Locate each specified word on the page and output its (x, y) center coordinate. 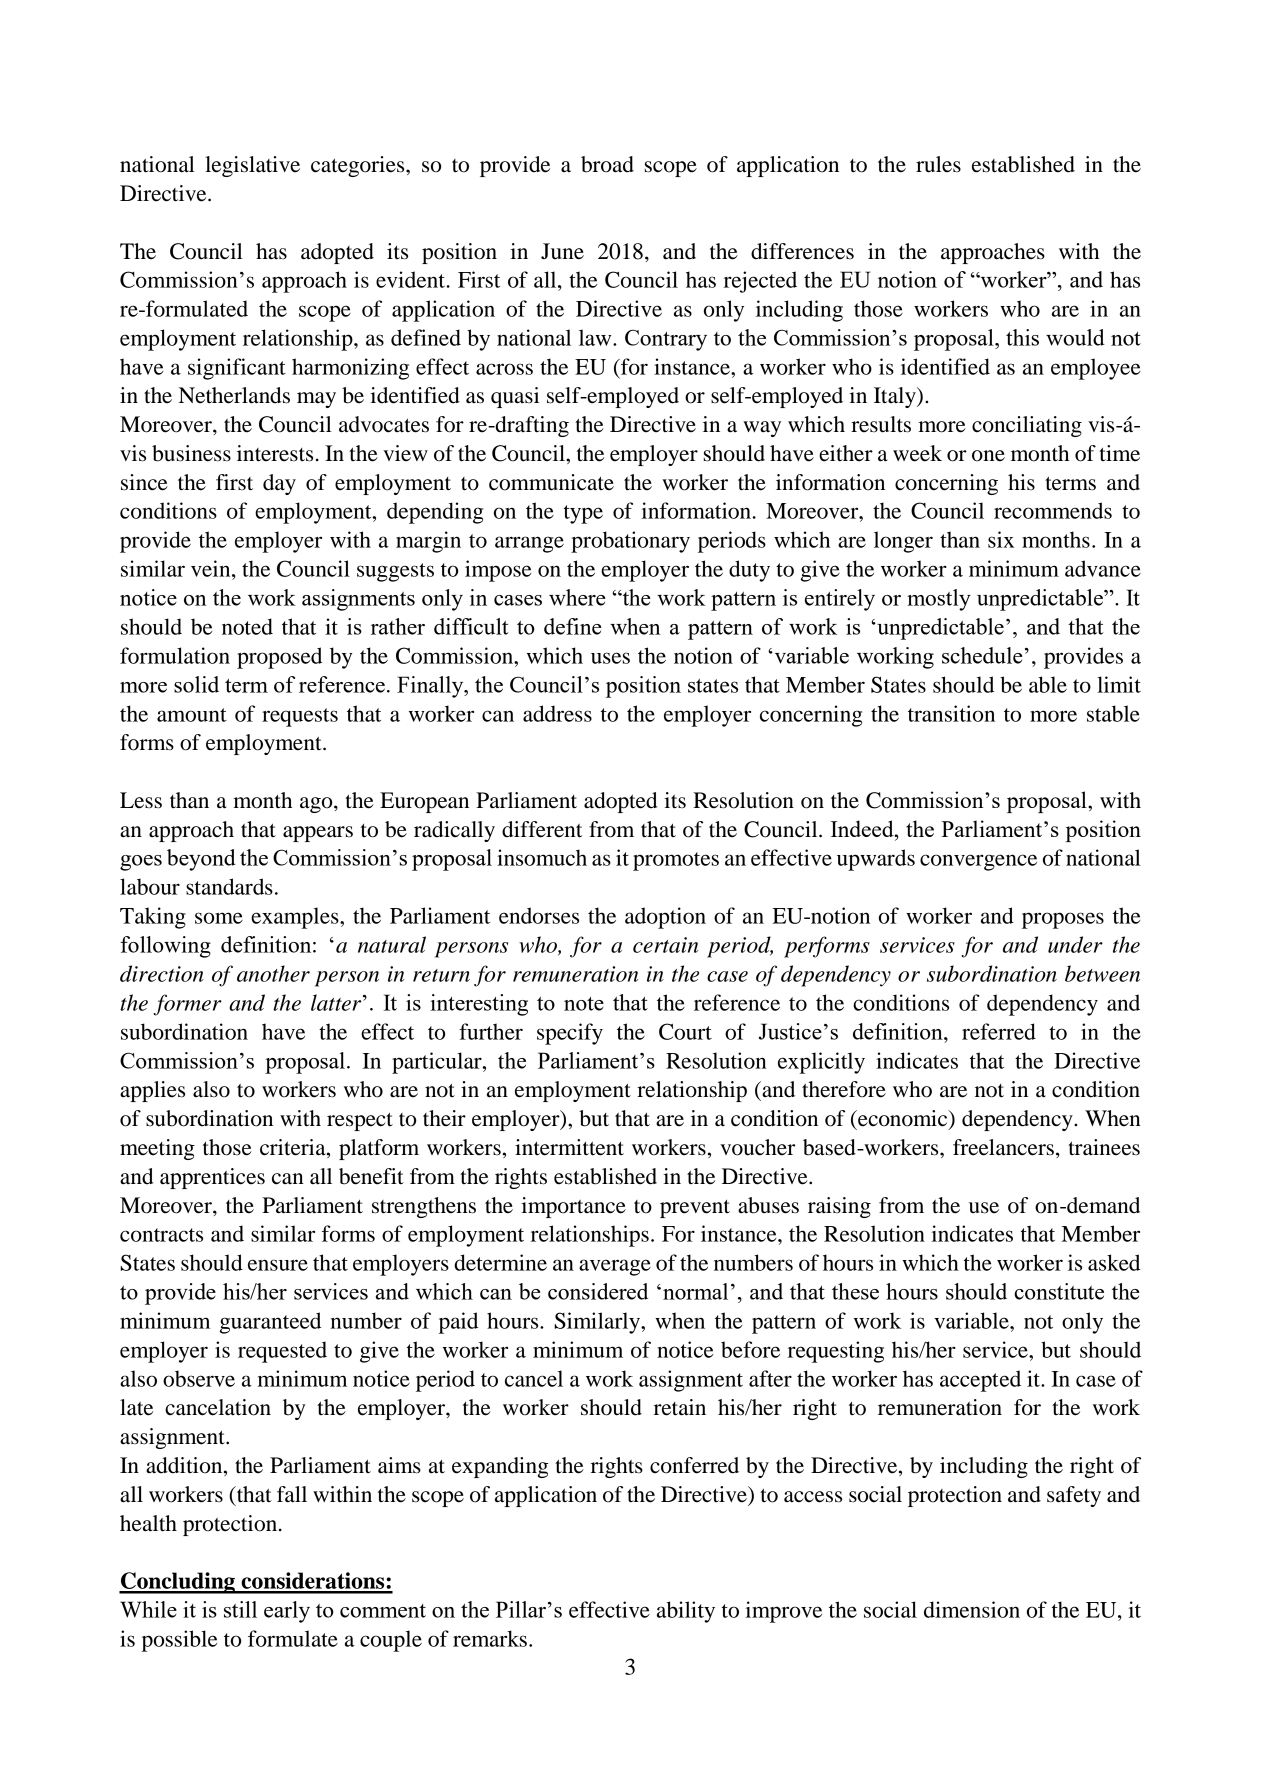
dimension (972, 1609)
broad (607, 164)
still (240, 1609)
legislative (252, 166)
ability (686, 1612)
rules (938, 164)
